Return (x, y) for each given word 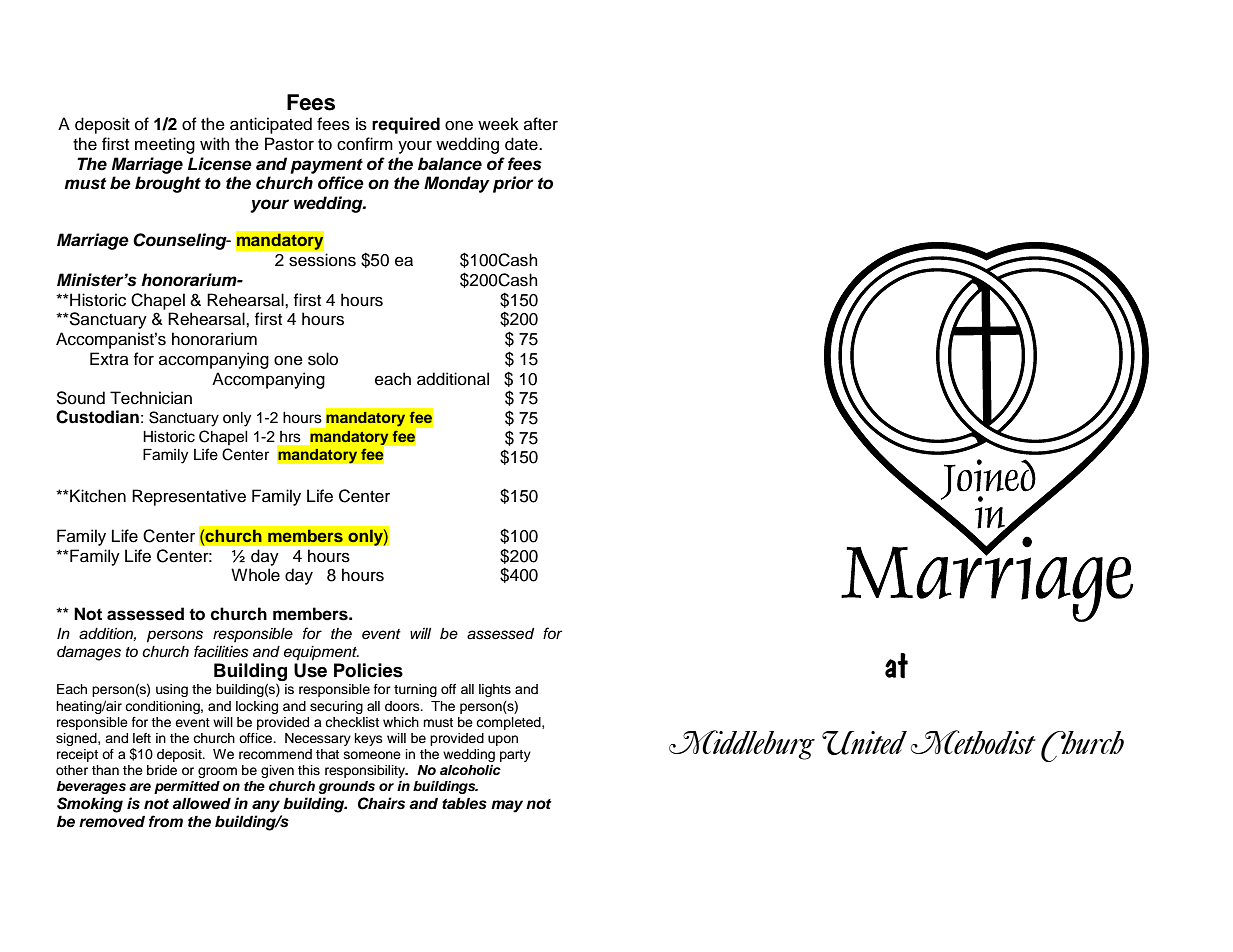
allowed (201, 803)
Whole (255, 575)
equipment (321, 653)
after (541, 124)
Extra (109, 358)
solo (323, 359)
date (522, 144)
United (864, 743)
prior (513, 184)
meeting (165, 145)
